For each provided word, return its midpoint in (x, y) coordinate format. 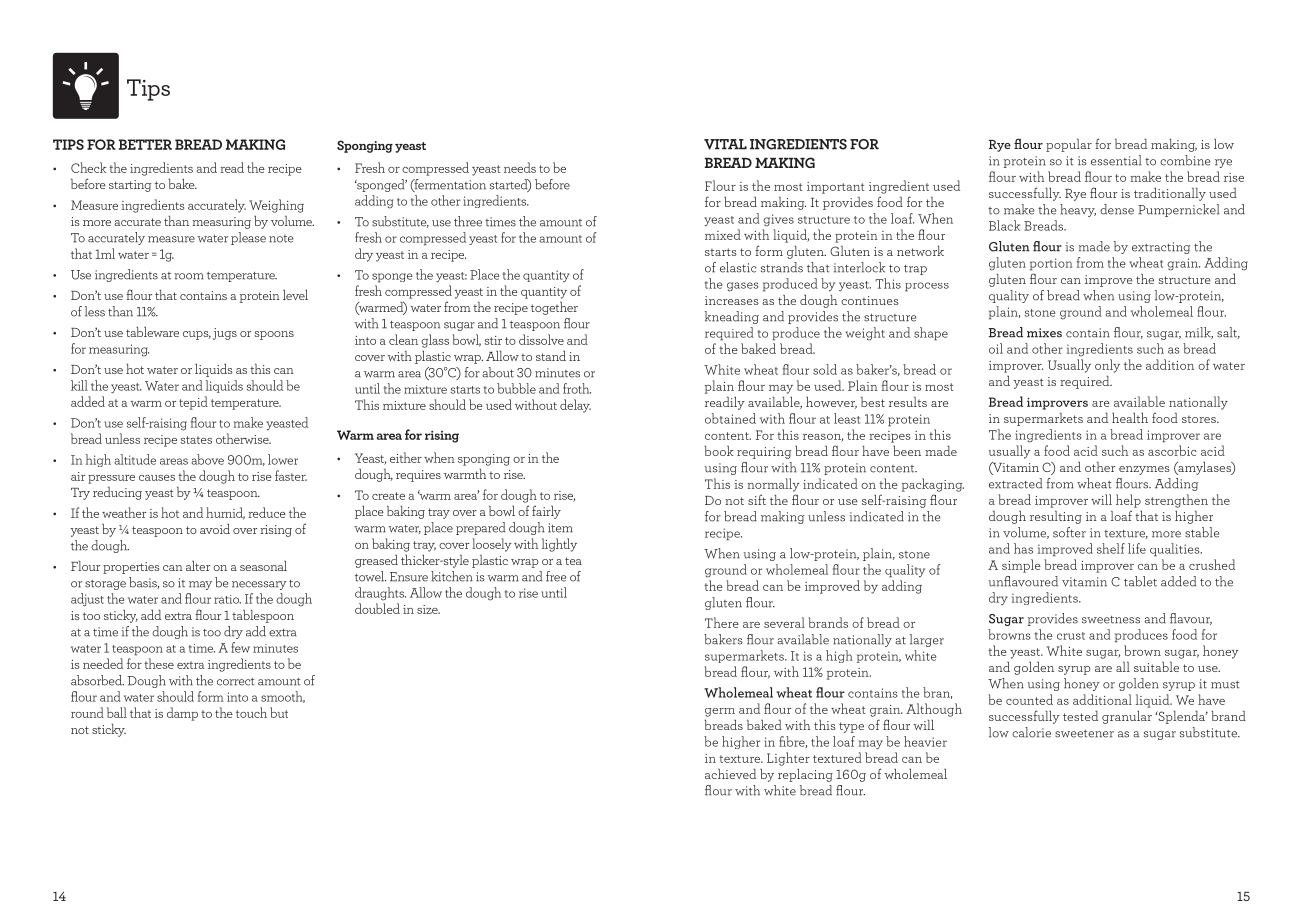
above (208, 459)
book (719, 451)
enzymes (1144, 470)
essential (1116, 160)
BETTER (145, 144)
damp (182, 714)
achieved (730, 774)
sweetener (1084, 734)
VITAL (725, 144)
